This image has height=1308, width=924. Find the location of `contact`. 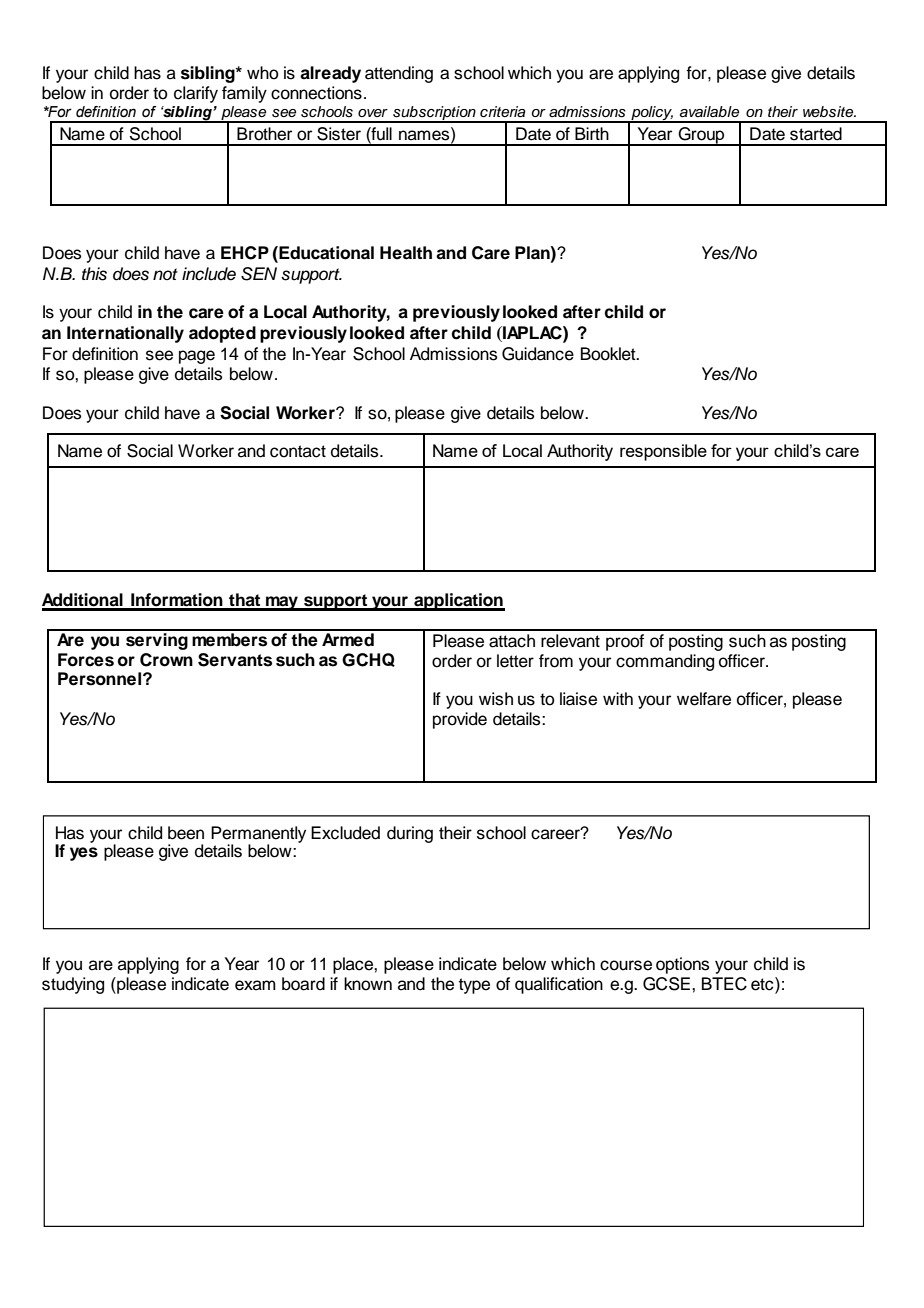

contact is located at coordinates (298, 451).
